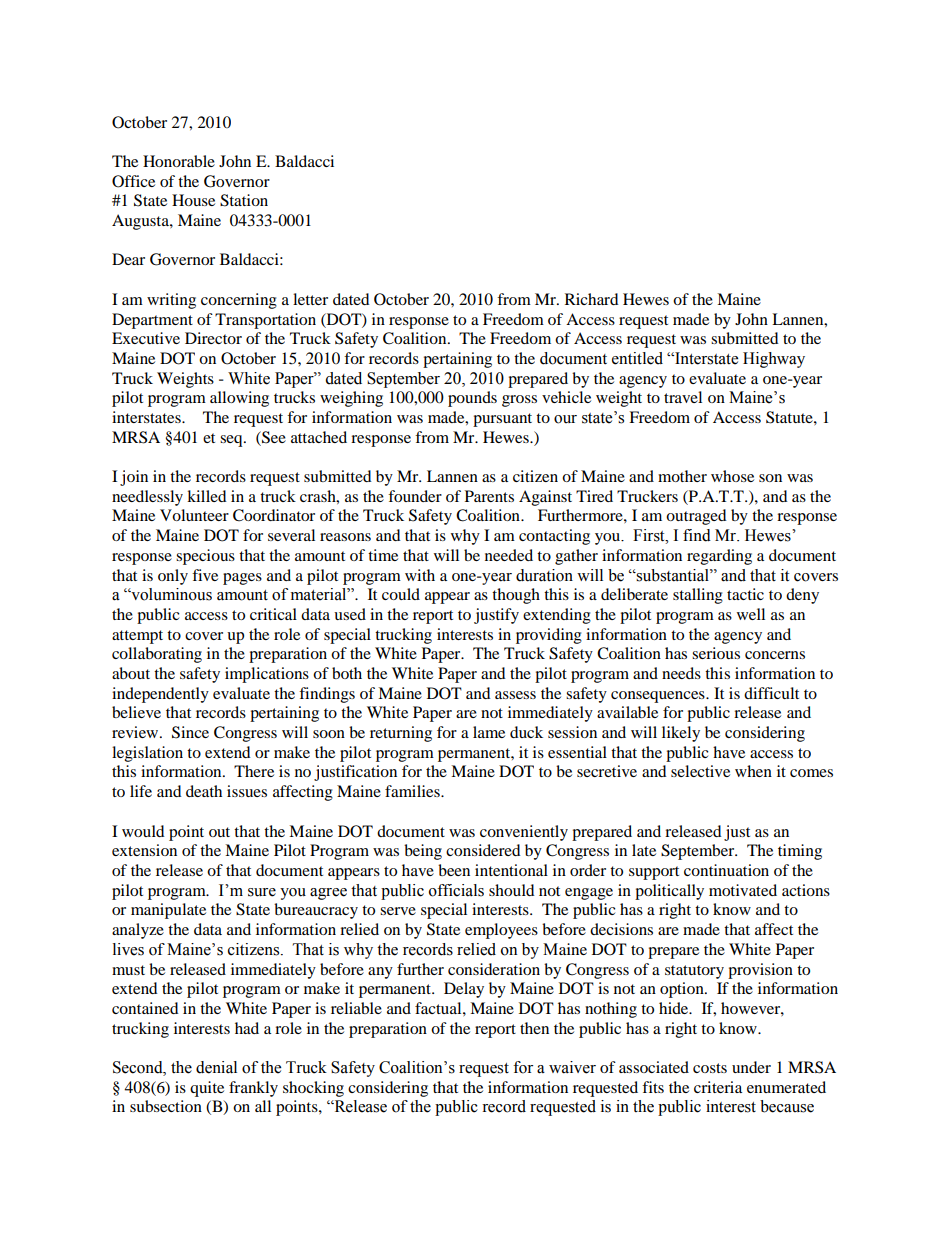 This document has height=1233, width=952. I want to click on death, so click(204, 791).
